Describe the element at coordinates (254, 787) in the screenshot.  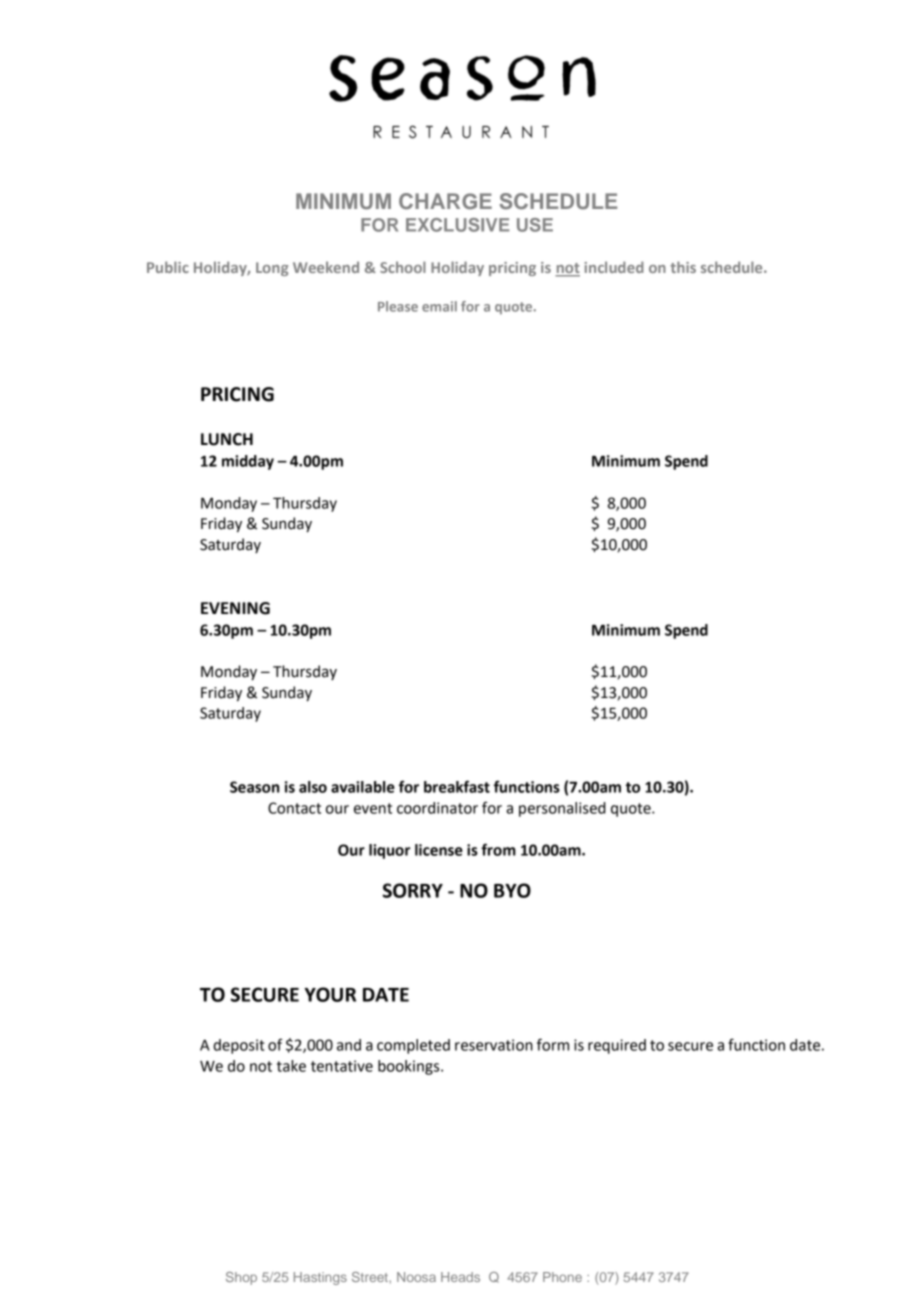
I see `Season` at that location.
